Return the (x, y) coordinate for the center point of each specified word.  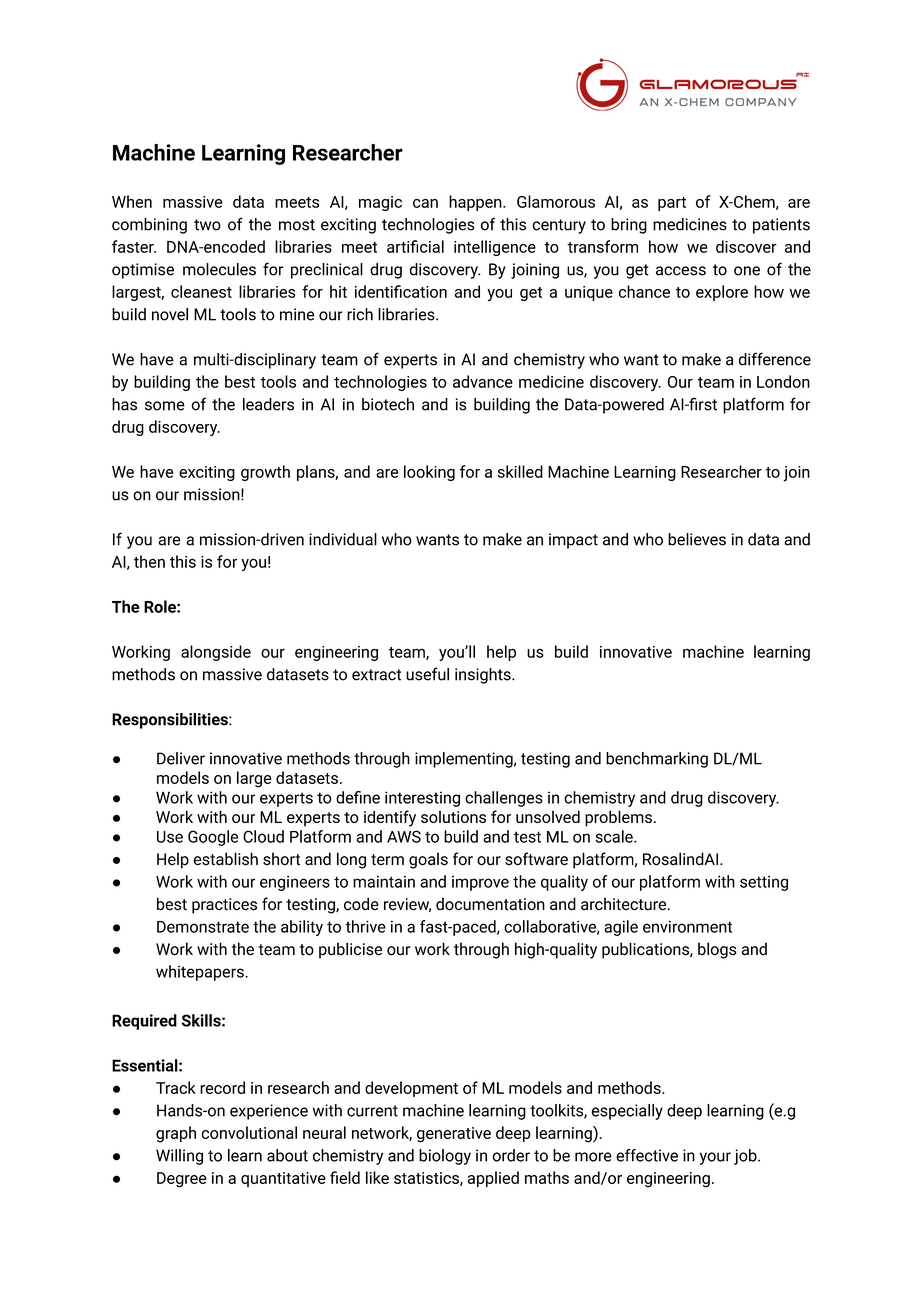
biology (445, 1157)
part (672, 204)
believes (697, 539)
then (149, 561)
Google (213, 838)
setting (764, 883)
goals (428, 860)
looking (429, 473)
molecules (219, 269)
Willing (179, 1157)
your (715, 1158)
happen (476, 203)
